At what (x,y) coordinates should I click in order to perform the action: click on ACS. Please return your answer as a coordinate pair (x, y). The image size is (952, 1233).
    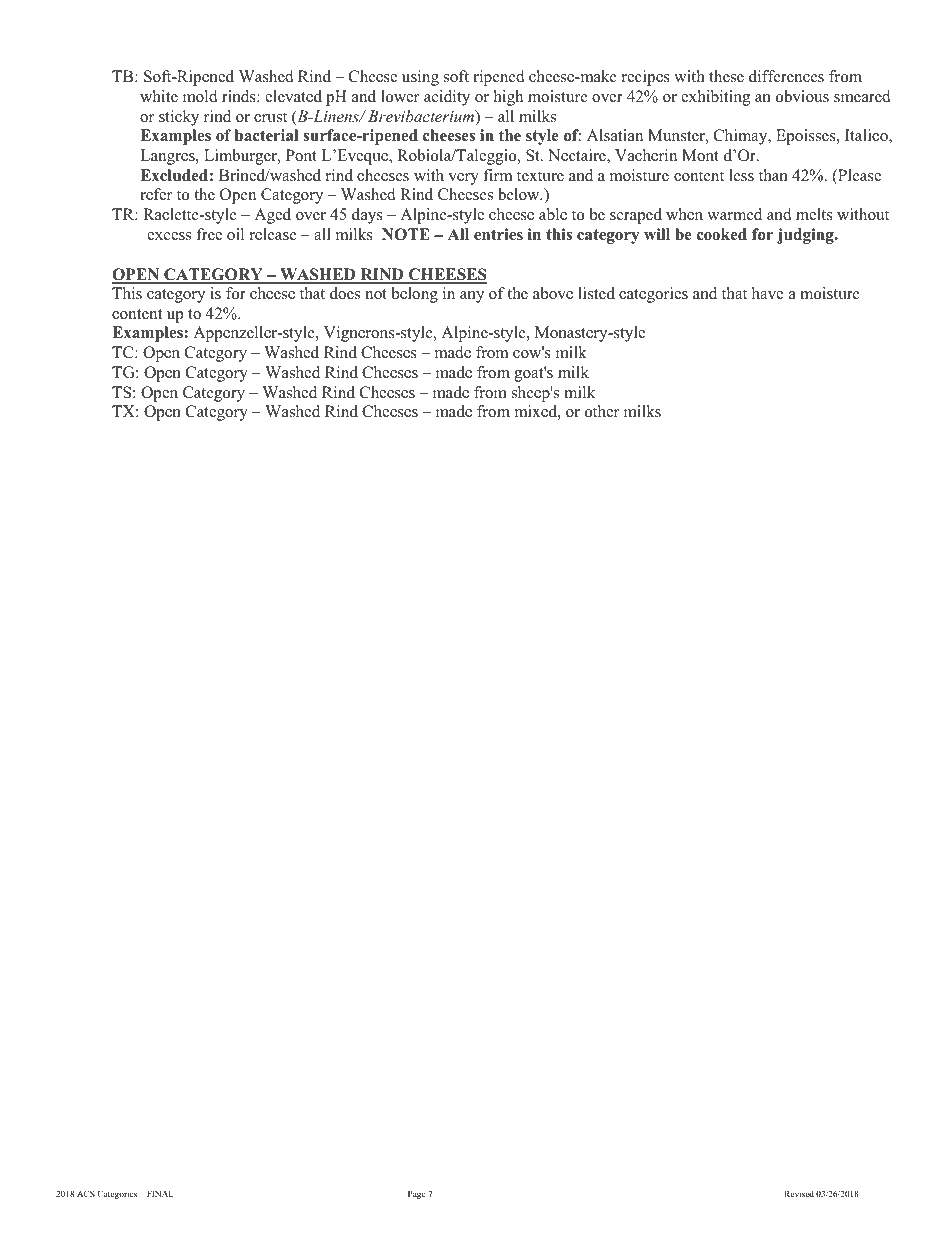
    Looking at the image, I should click on (86, 1193).
